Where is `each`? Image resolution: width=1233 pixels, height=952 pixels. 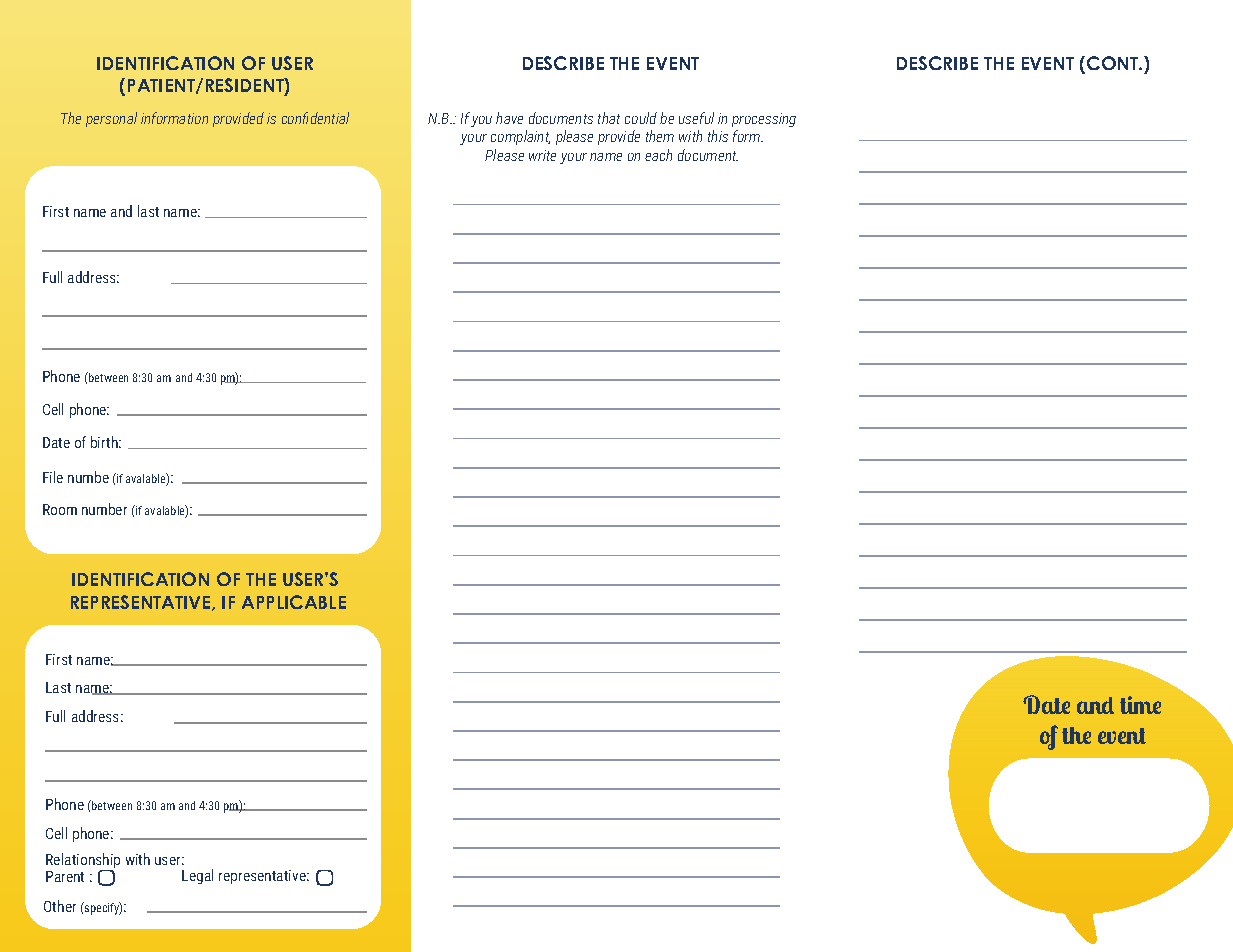
each is located at coordinates (658, 155).
